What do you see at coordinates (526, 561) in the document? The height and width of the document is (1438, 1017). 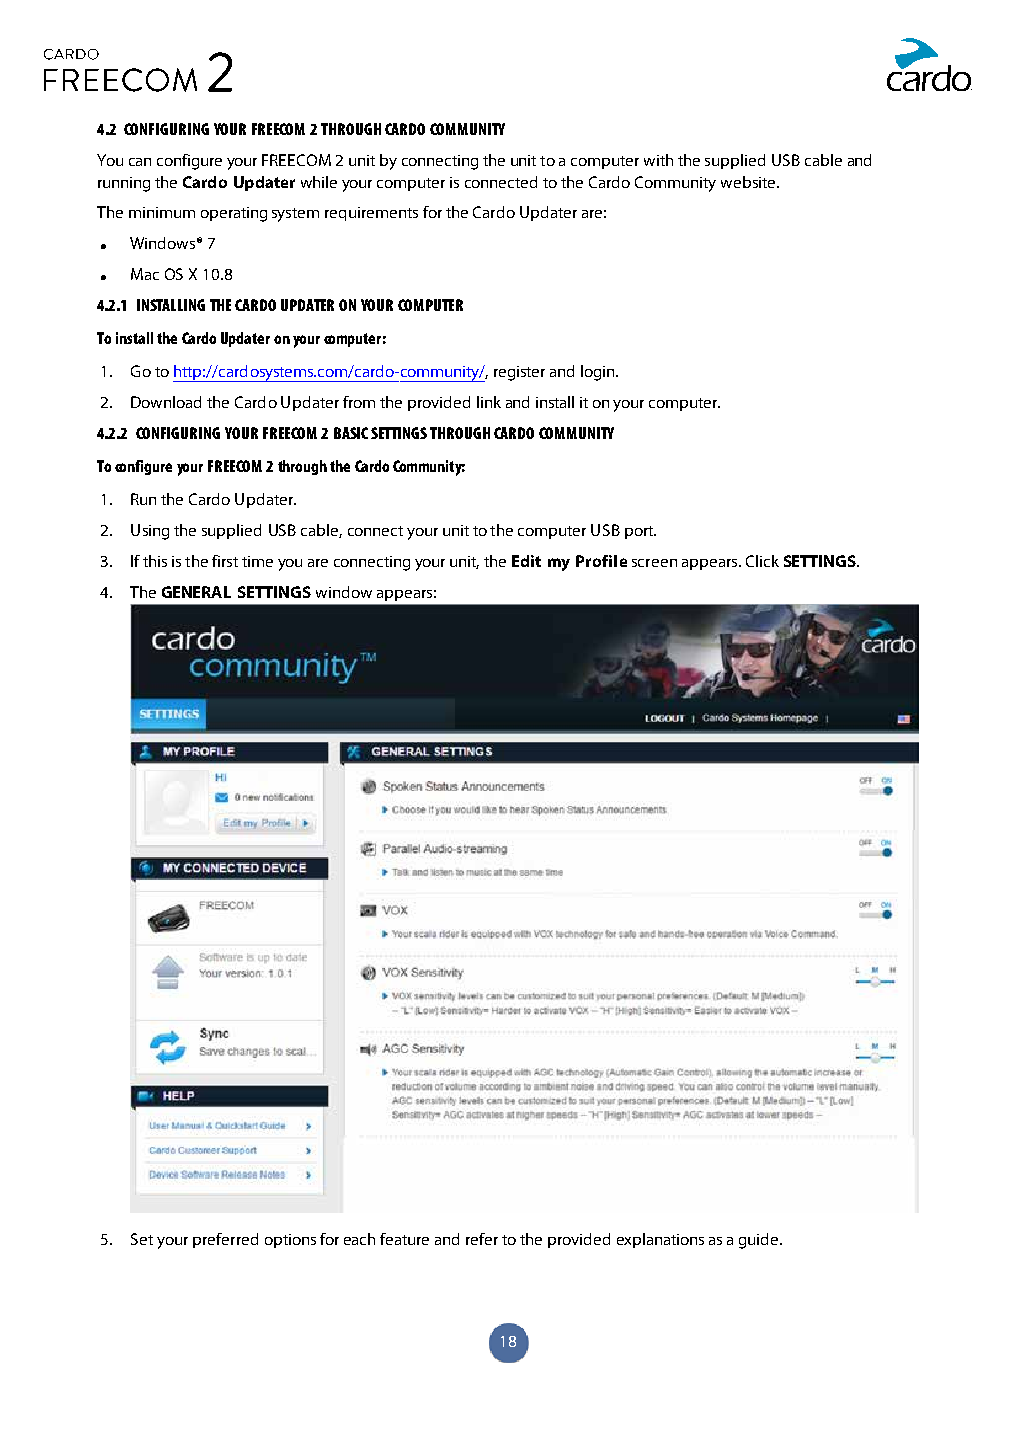 I see `Edit` at bounding box center [526, 561].
